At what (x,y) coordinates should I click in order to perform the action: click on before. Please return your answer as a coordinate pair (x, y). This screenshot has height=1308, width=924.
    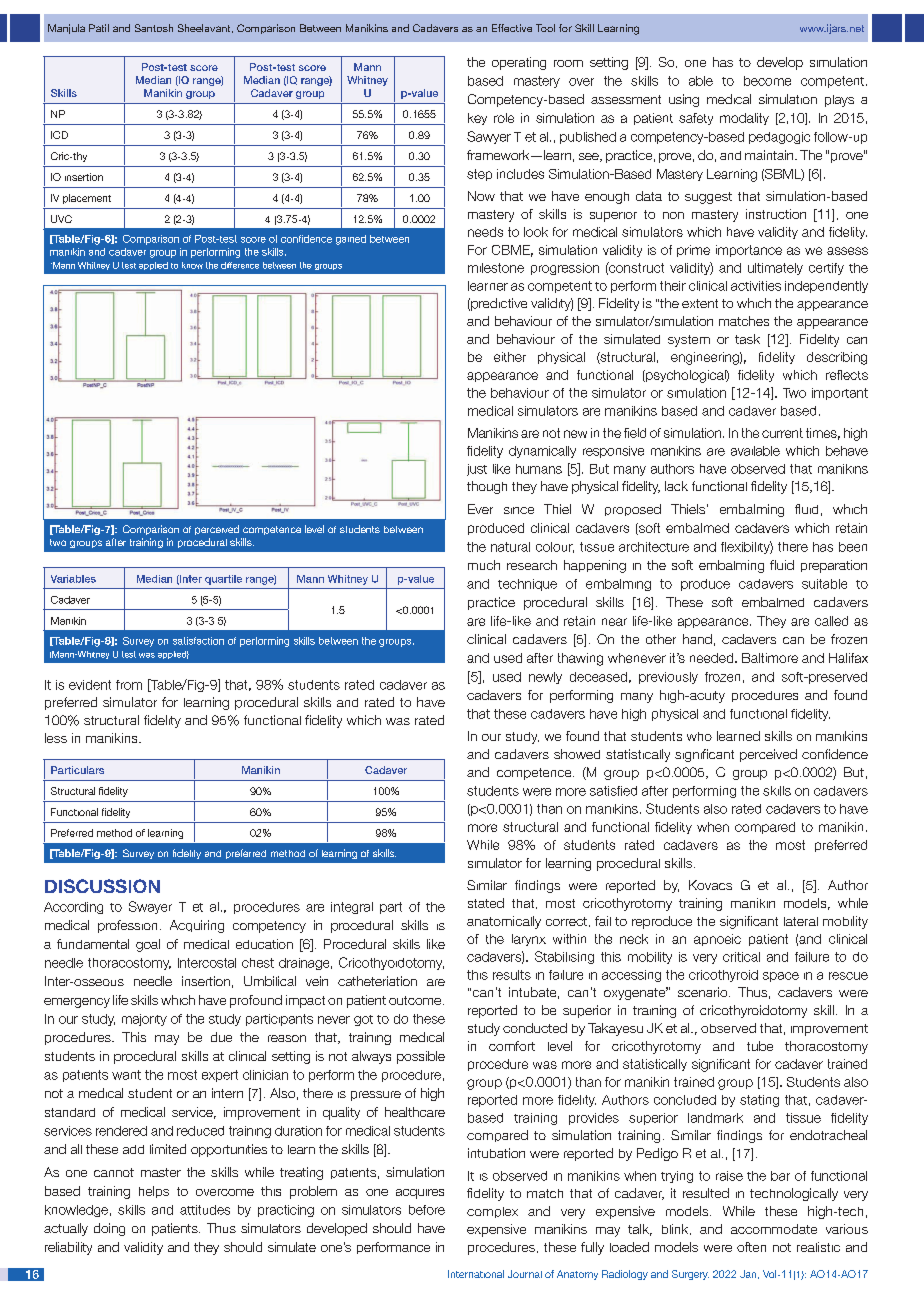
    Looking at the image, I should click on (427, 1210).
